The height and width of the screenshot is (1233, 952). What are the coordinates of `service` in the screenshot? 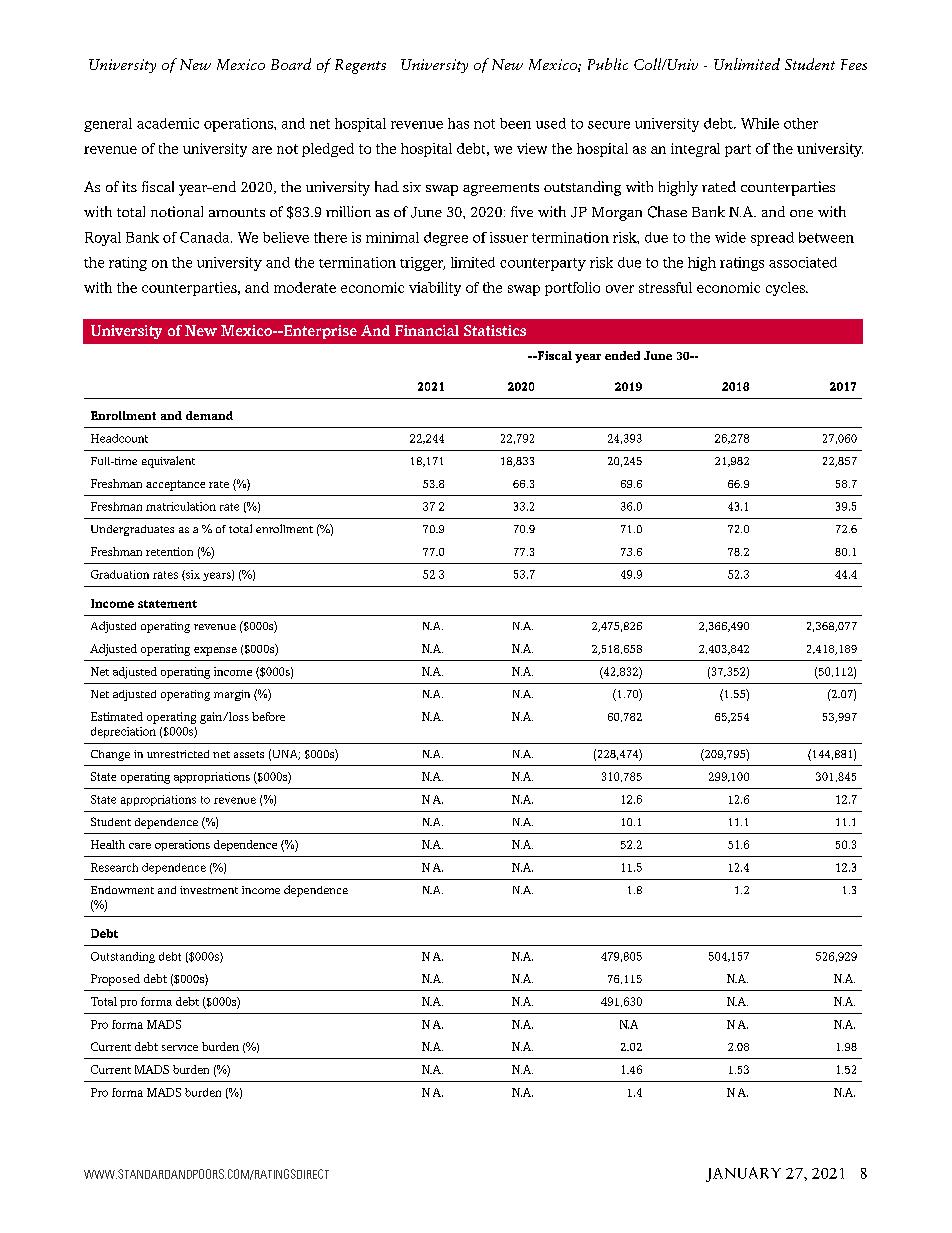 It's located at (180, 1048).
